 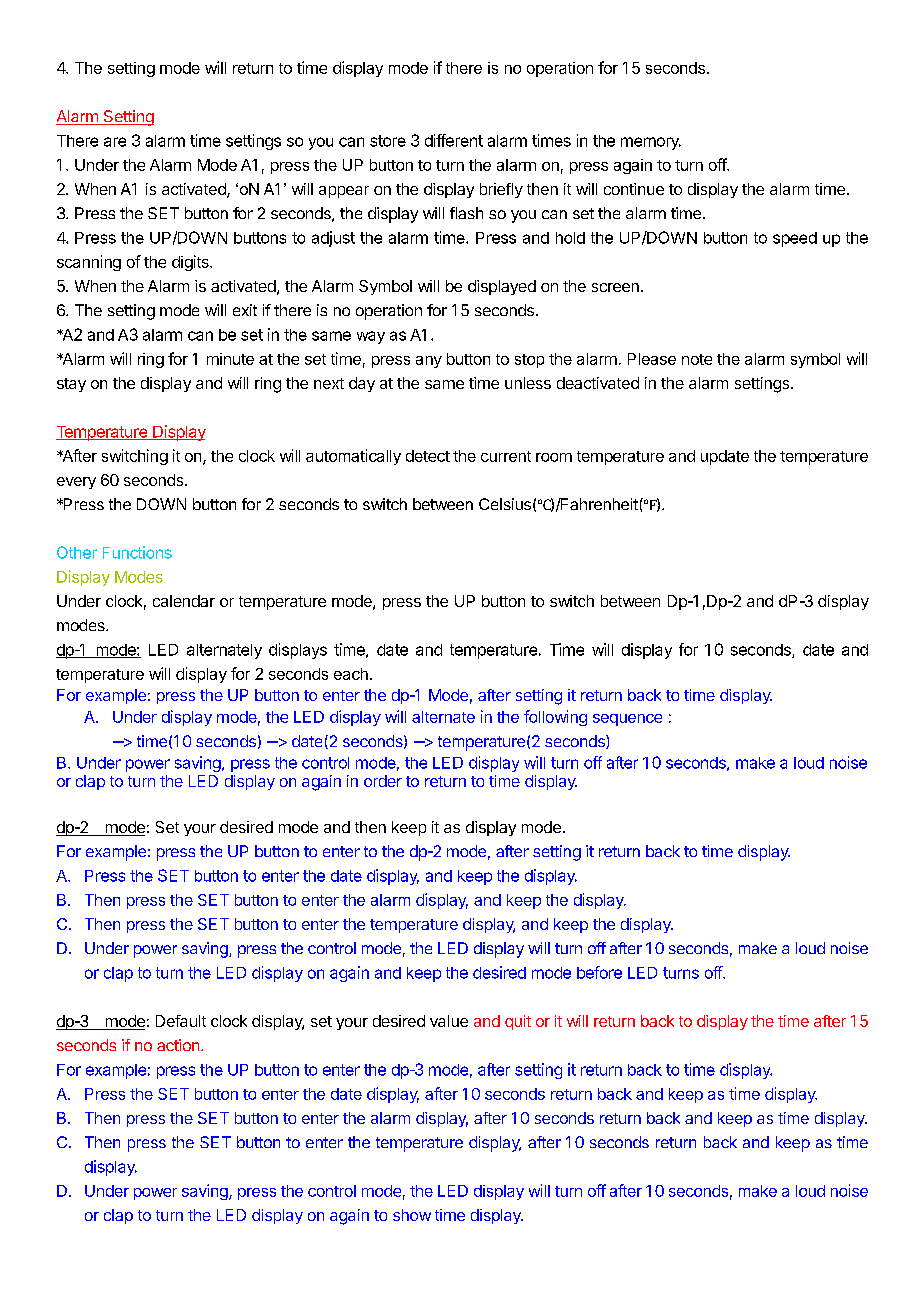 What do you see at coordinates (412, 1215) in the screenshot?
I see `show` at bounding box center [412, 1215].
